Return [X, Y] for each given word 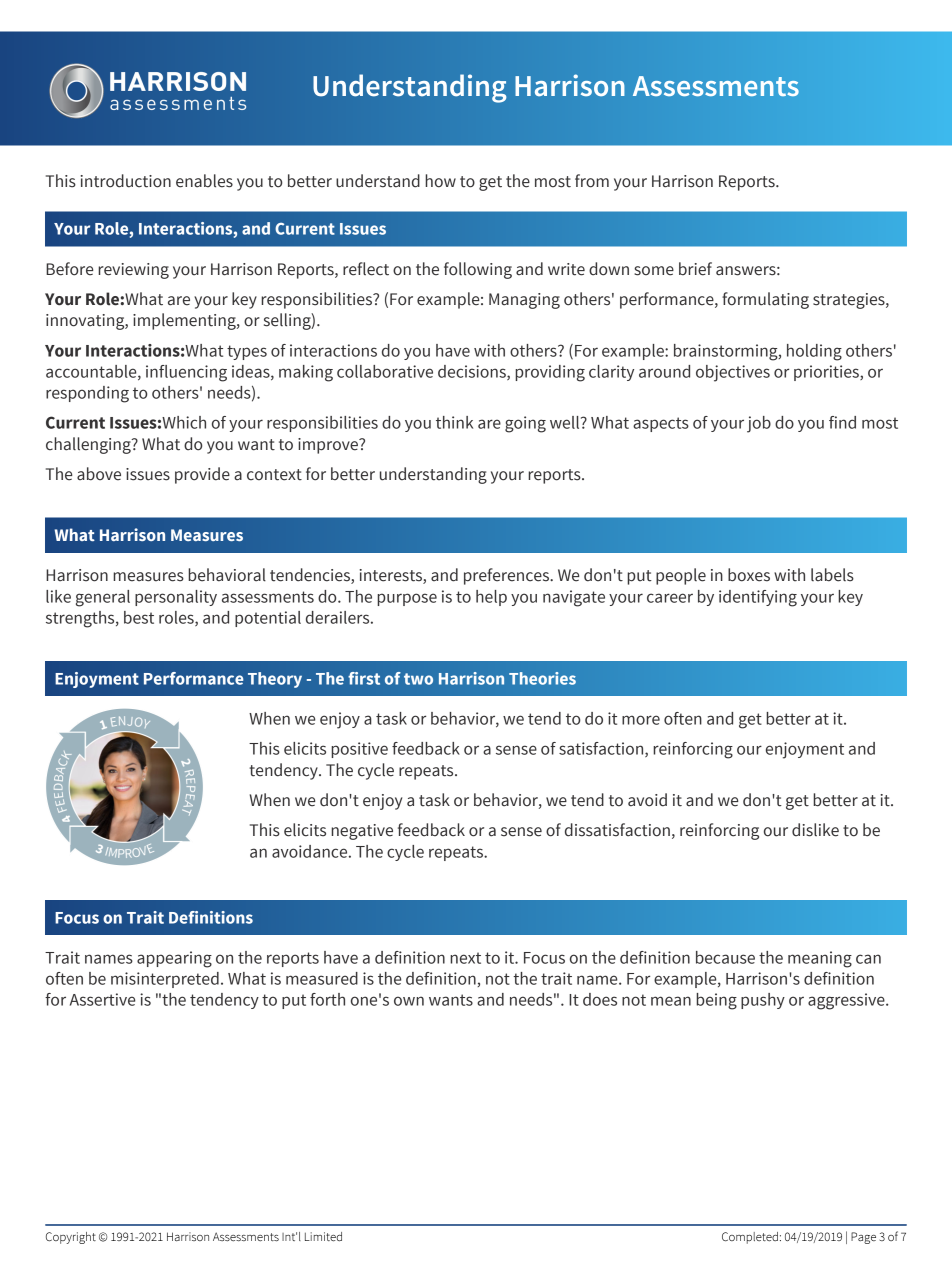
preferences [507, 576]
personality [176, 598]
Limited [323, 1237]
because [725, 957]
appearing [174, 959]
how [440, 181]
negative [362, 832]
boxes [749, 575]
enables [204, 181]
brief [695, 269]
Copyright [71, 1238]
